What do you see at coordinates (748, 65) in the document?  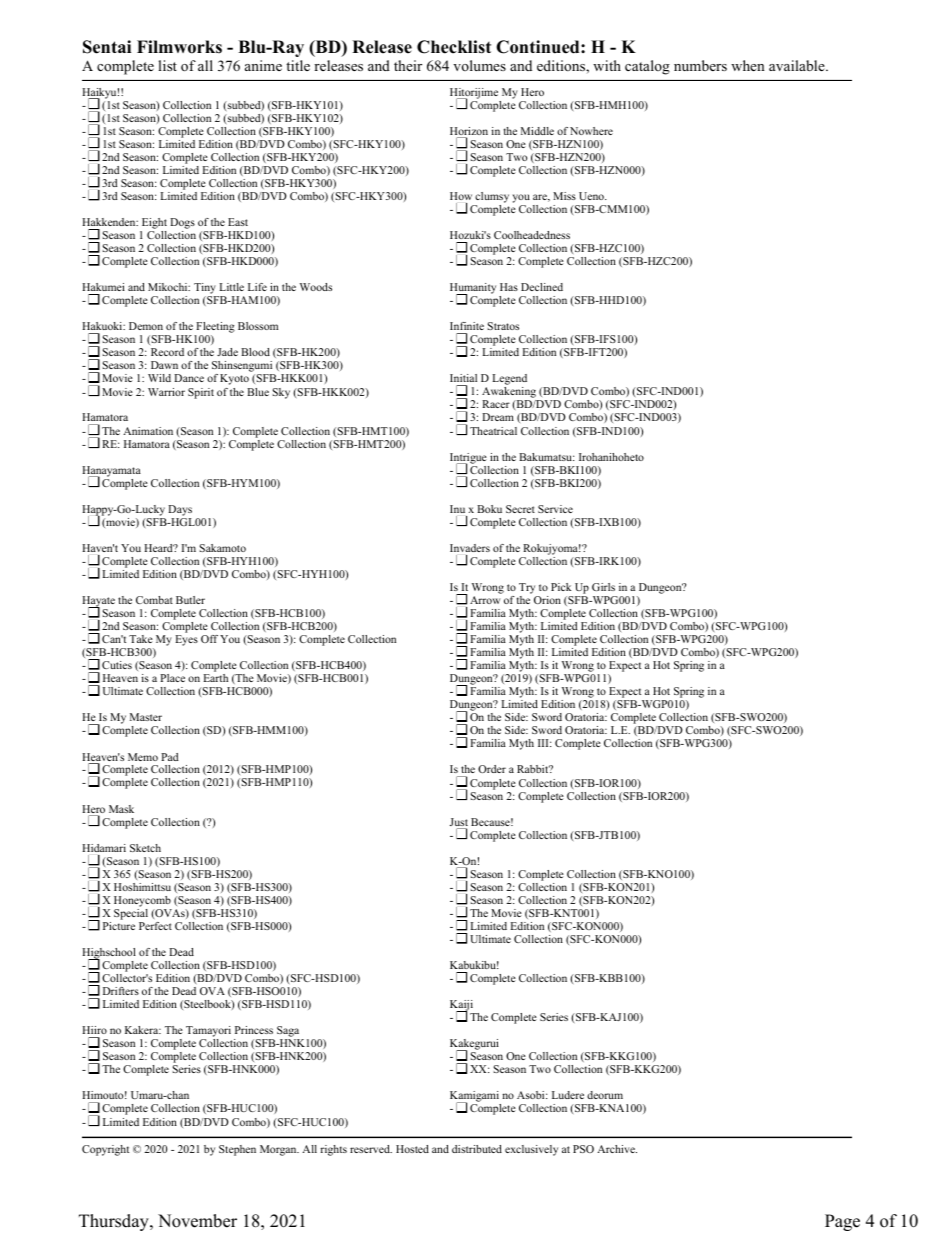 I see `when` at bounding box center [748, 65].
